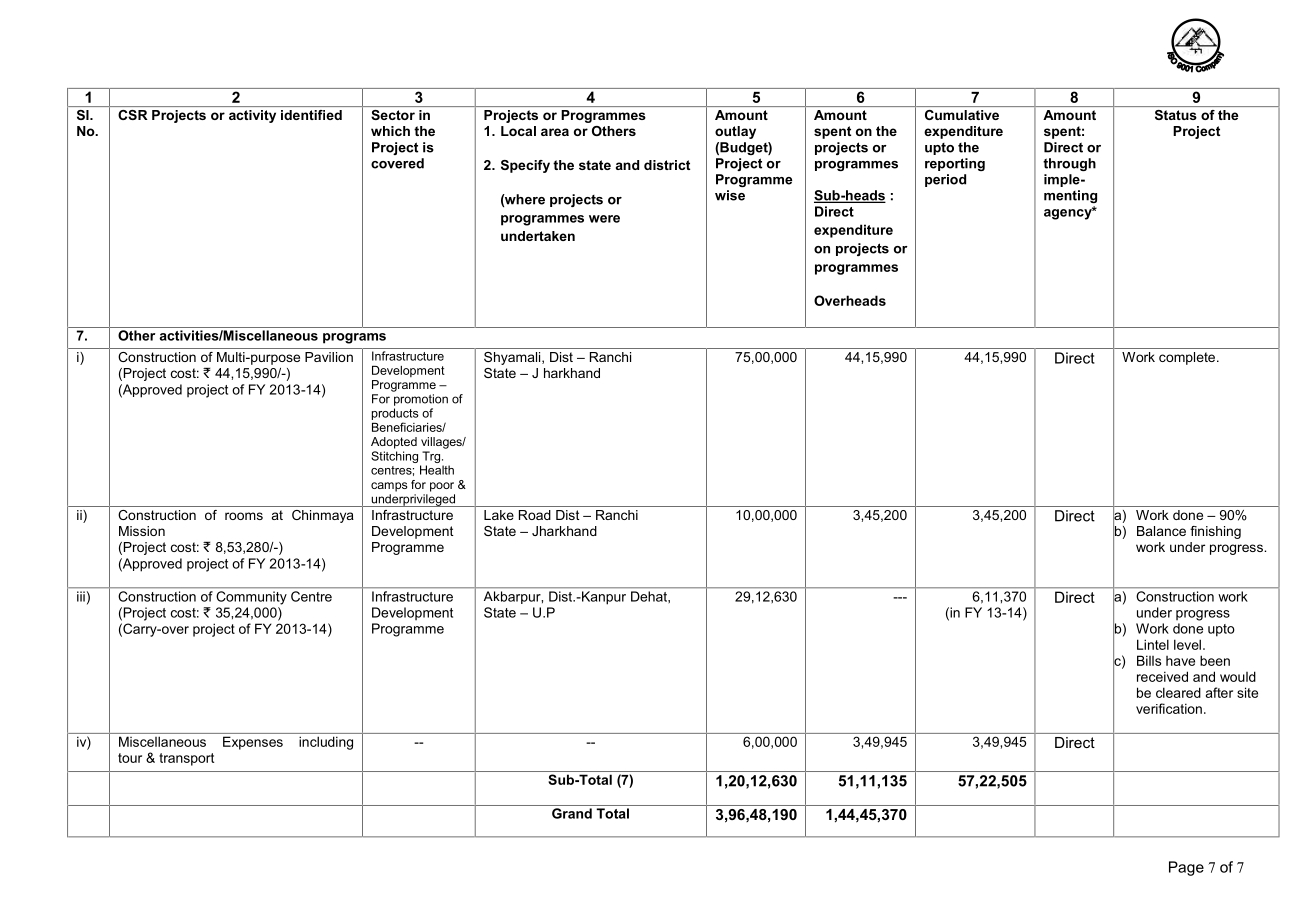  I want to click on were, so click(604, 219).
